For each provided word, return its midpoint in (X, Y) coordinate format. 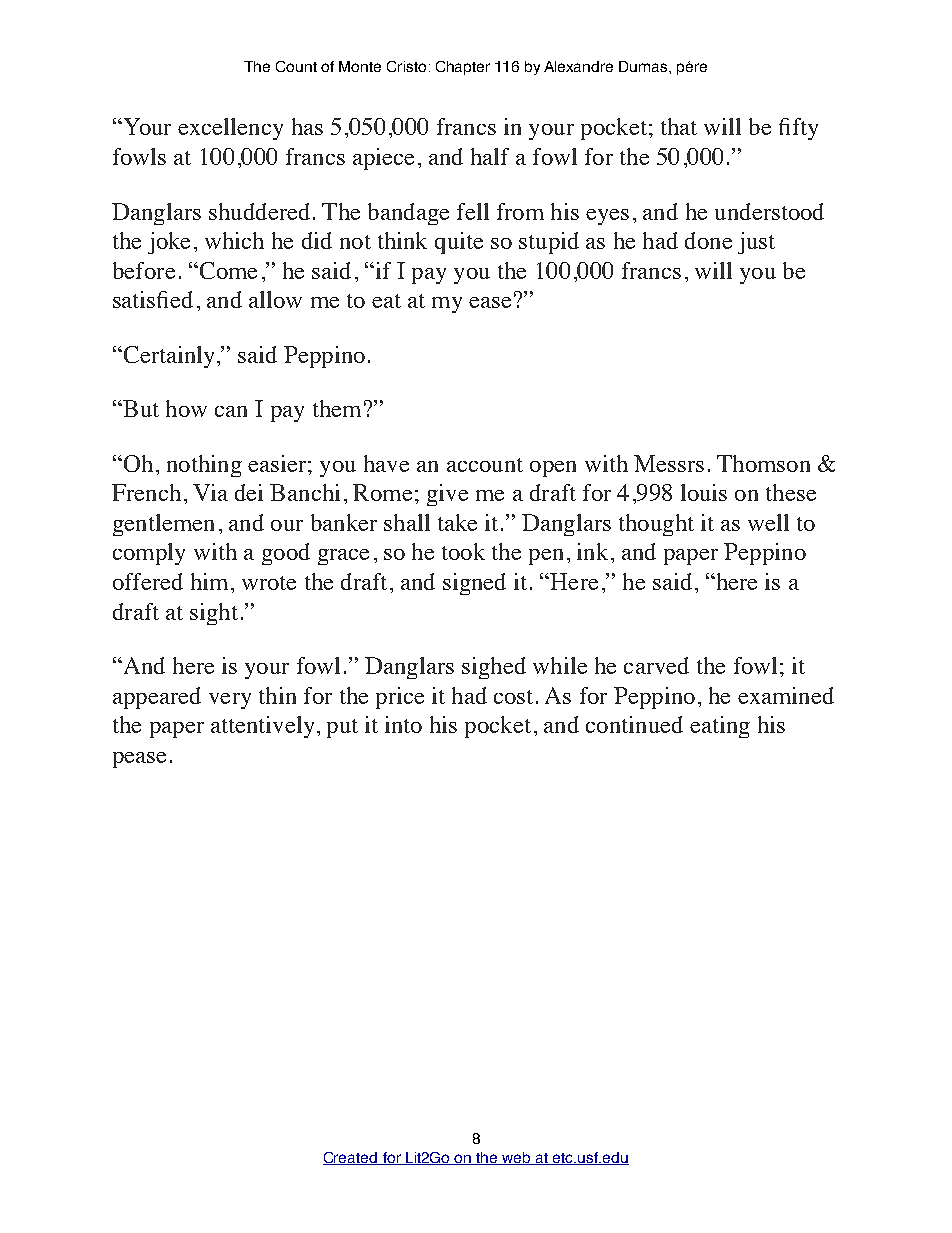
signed (474, 584)
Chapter (463, 68)
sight (214, 614)
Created (351, 1158)
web (516, 1158)
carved (656, 665)
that (679, 126)
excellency (230, 129)
